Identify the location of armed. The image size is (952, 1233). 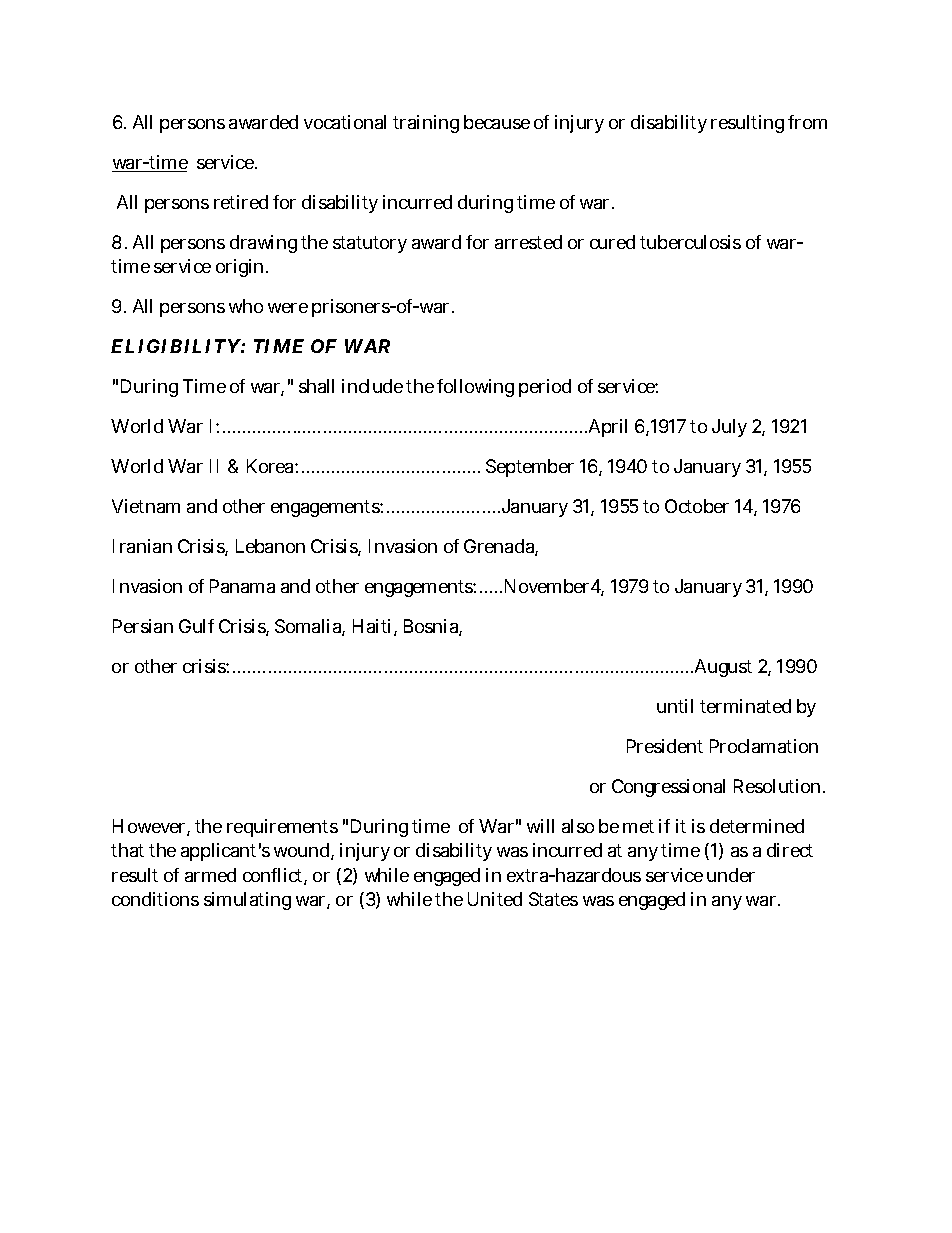
(210, 875).
